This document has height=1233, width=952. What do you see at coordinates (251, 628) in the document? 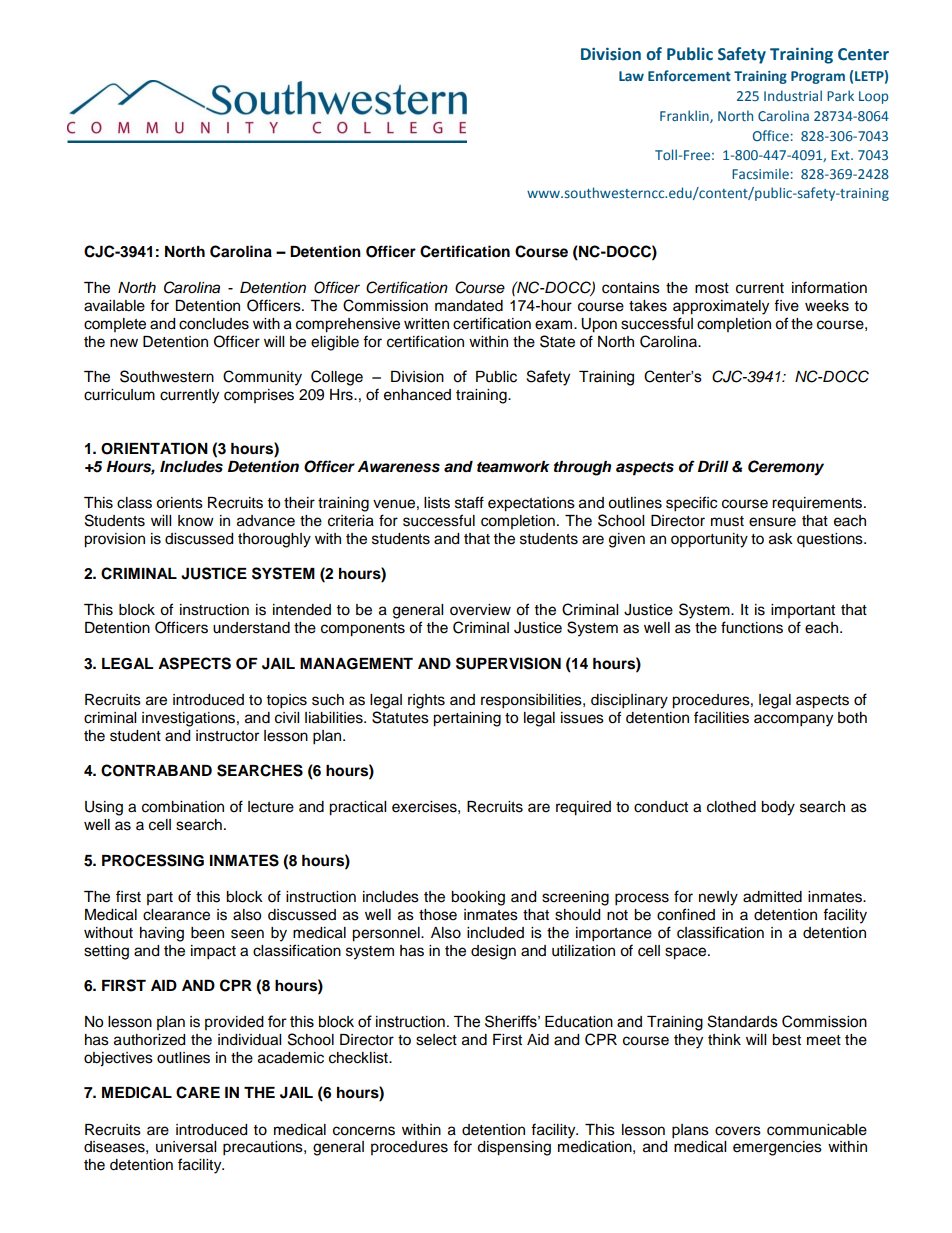
I see `understand` at bounding box center [251, 628].
